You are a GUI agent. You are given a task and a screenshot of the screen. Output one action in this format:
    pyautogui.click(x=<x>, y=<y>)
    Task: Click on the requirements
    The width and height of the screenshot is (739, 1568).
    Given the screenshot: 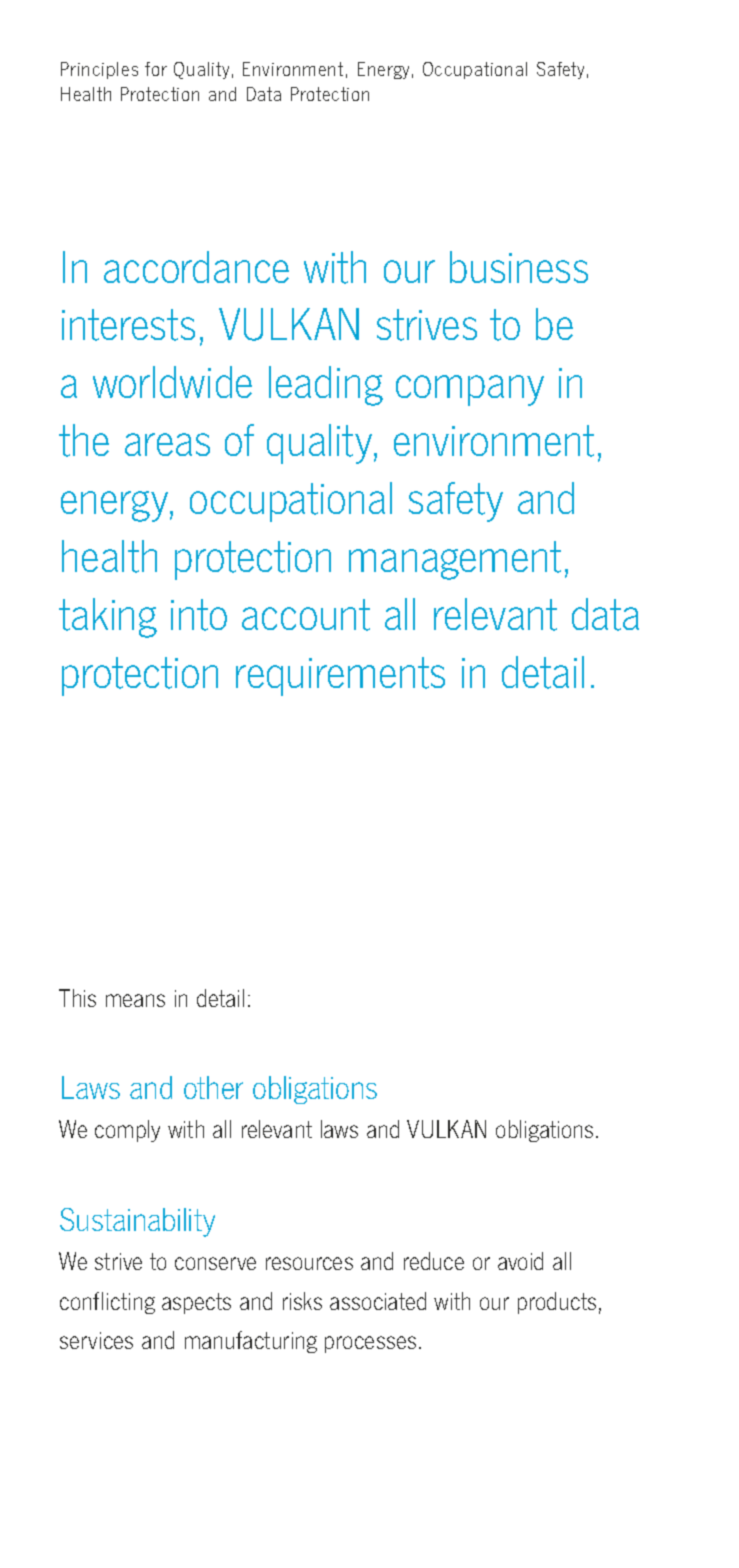 What is the action you would take?
    pyautogui.click(x=340, y=676)
